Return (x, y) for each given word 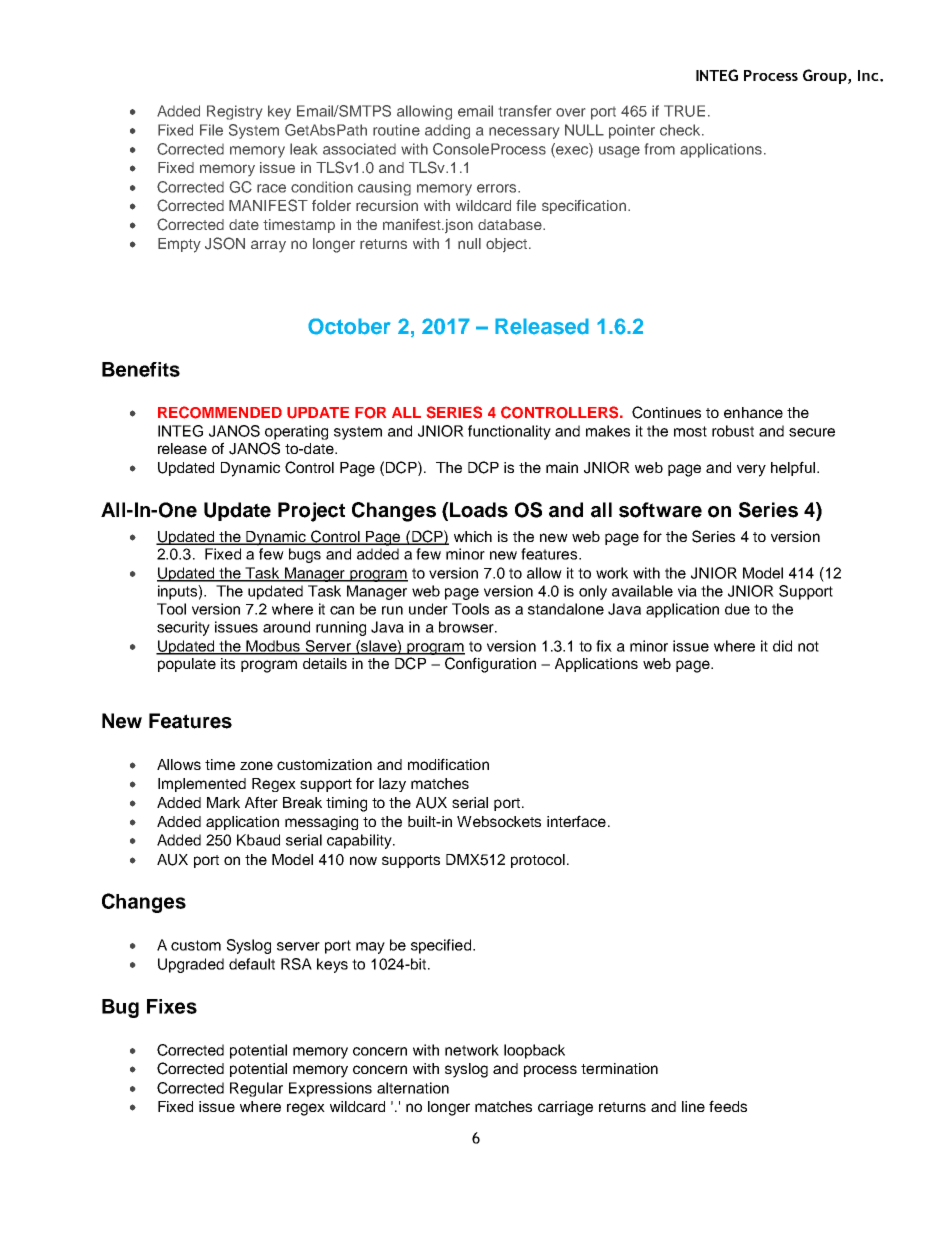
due (737, 609)
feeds (728, 1106)
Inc (869, 75)
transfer (525, 111)
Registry (234, 112)
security (183, 628)
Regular (256, 1089)
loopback (534, 1051)
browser (467, 627)
